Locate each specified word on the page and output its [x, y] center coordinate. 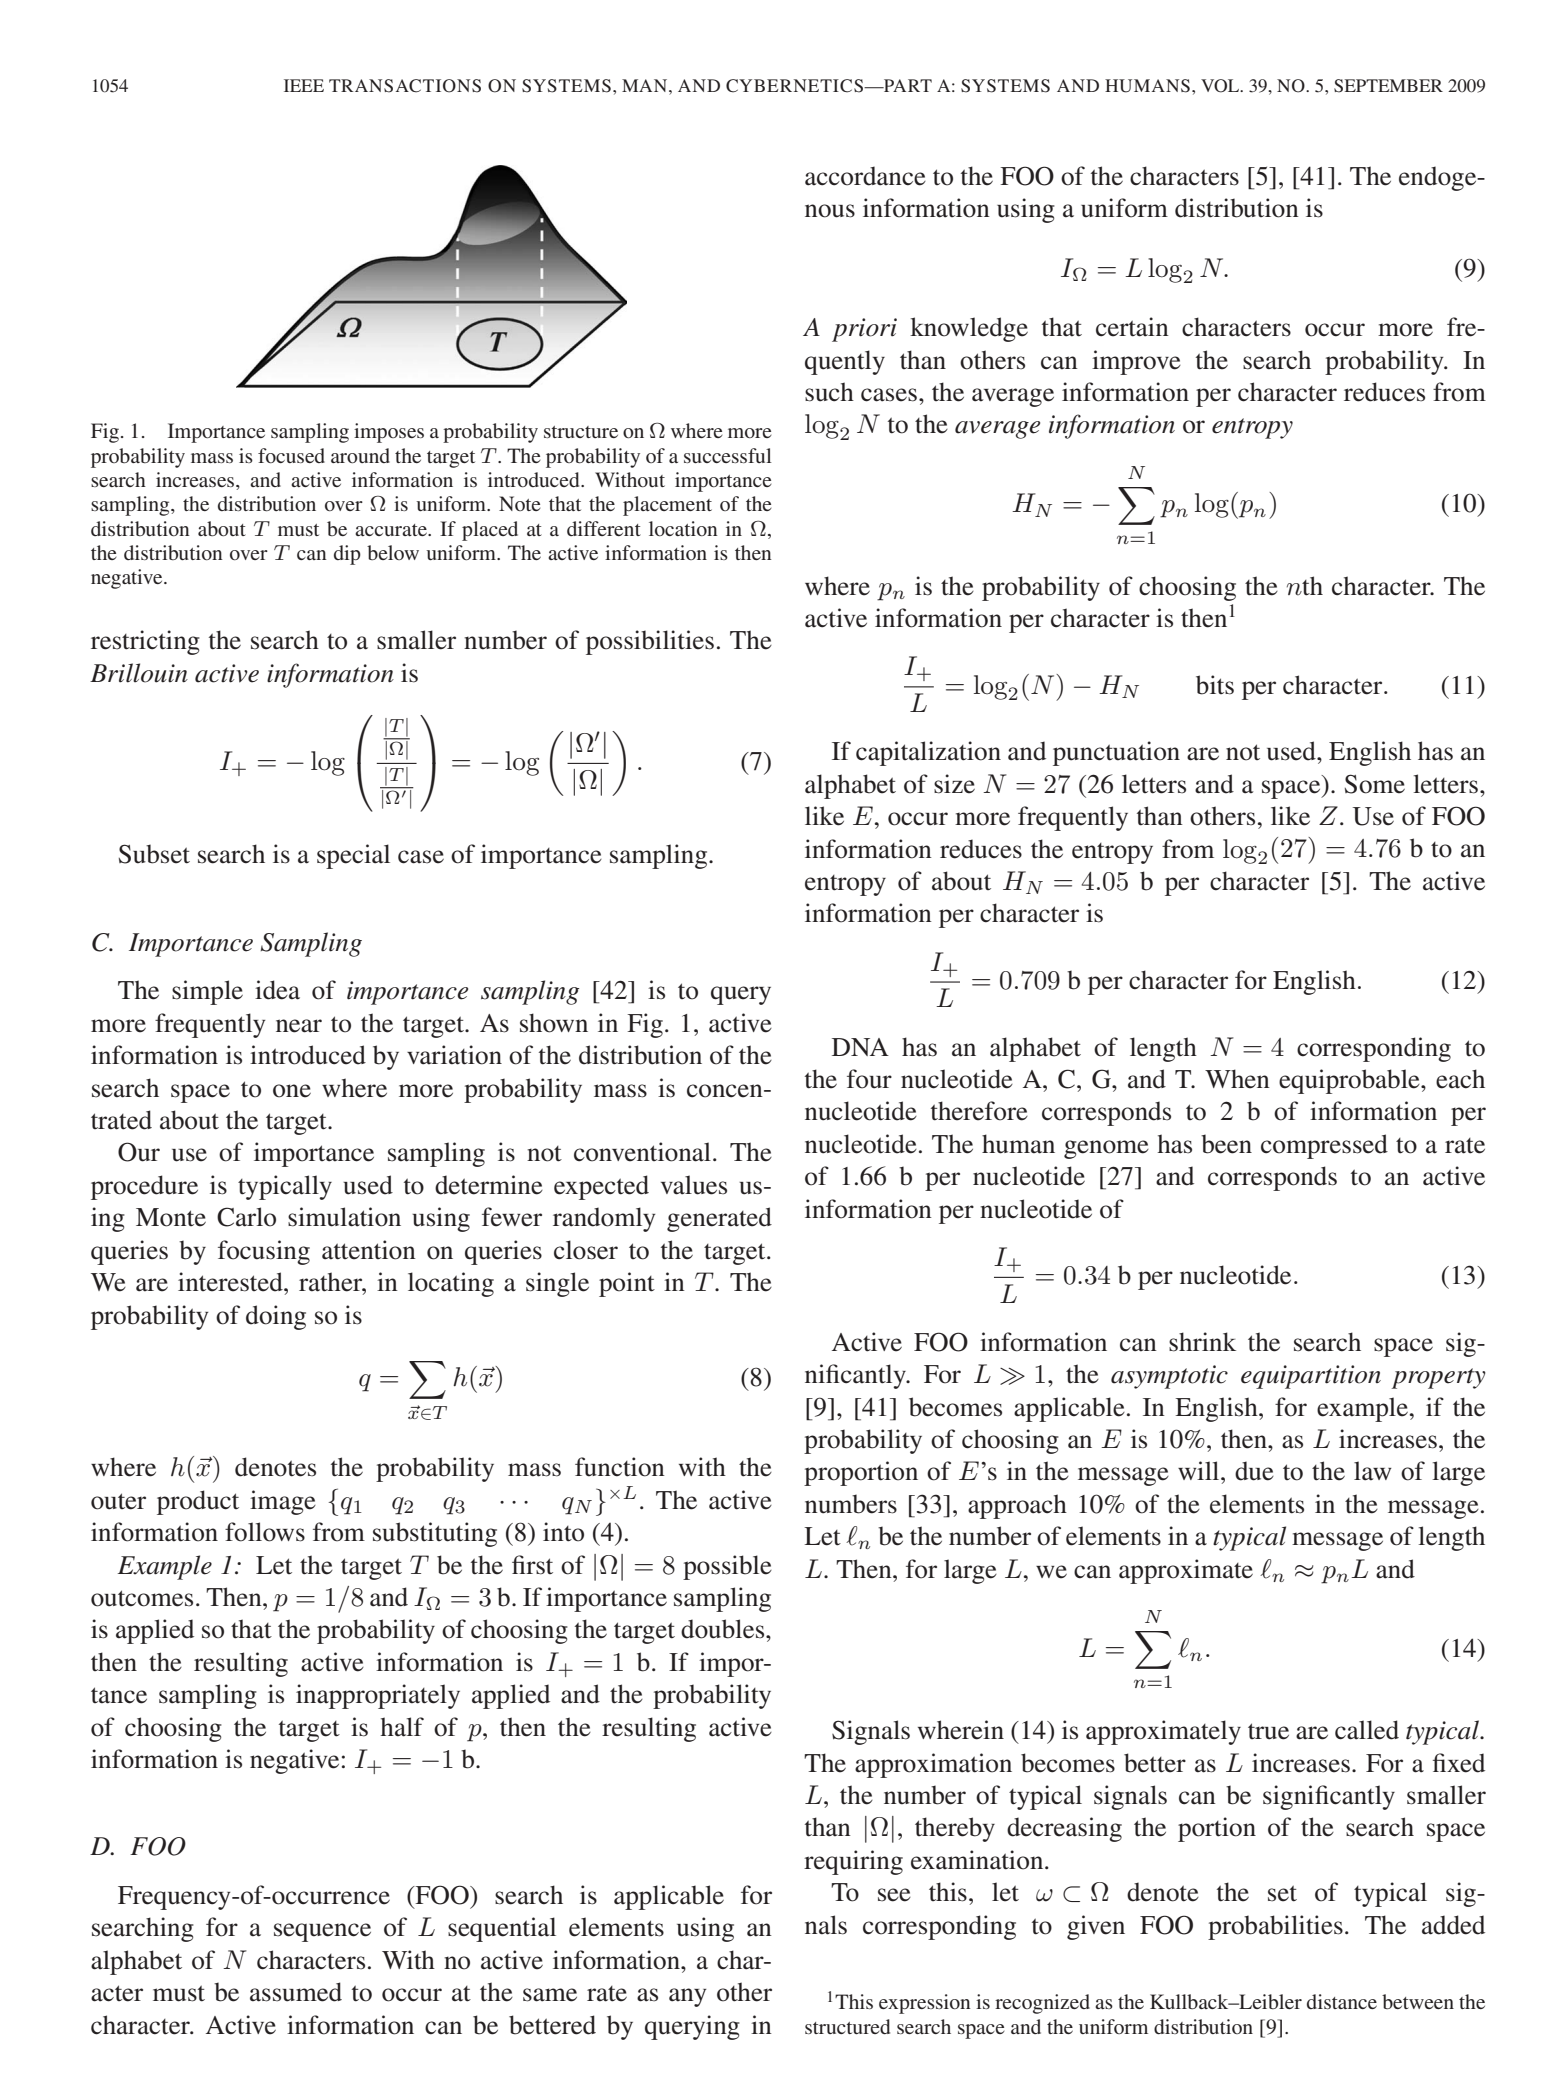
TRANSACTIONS [405, 86]
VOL [1221, 86]
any [688, 1997]
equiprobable [1350, 1081]
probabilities [1275, 1927]
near [299, 1026]
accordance [865, 176]
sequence [322, 1932]
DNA [860, 1047]
